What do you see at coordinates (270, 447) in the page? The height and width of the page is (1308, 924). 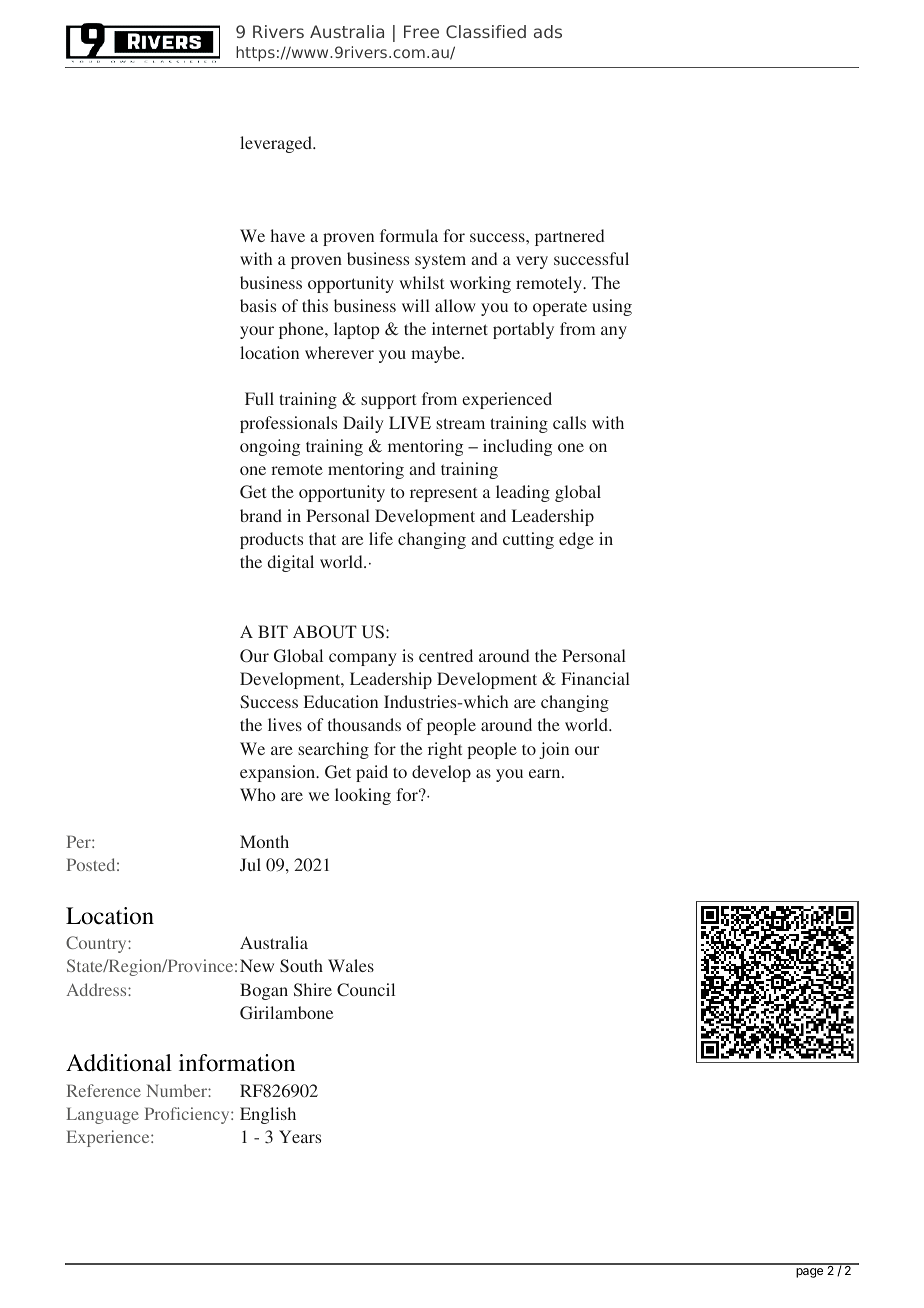 I see `ongoing` at bounding box center [270, 447].
